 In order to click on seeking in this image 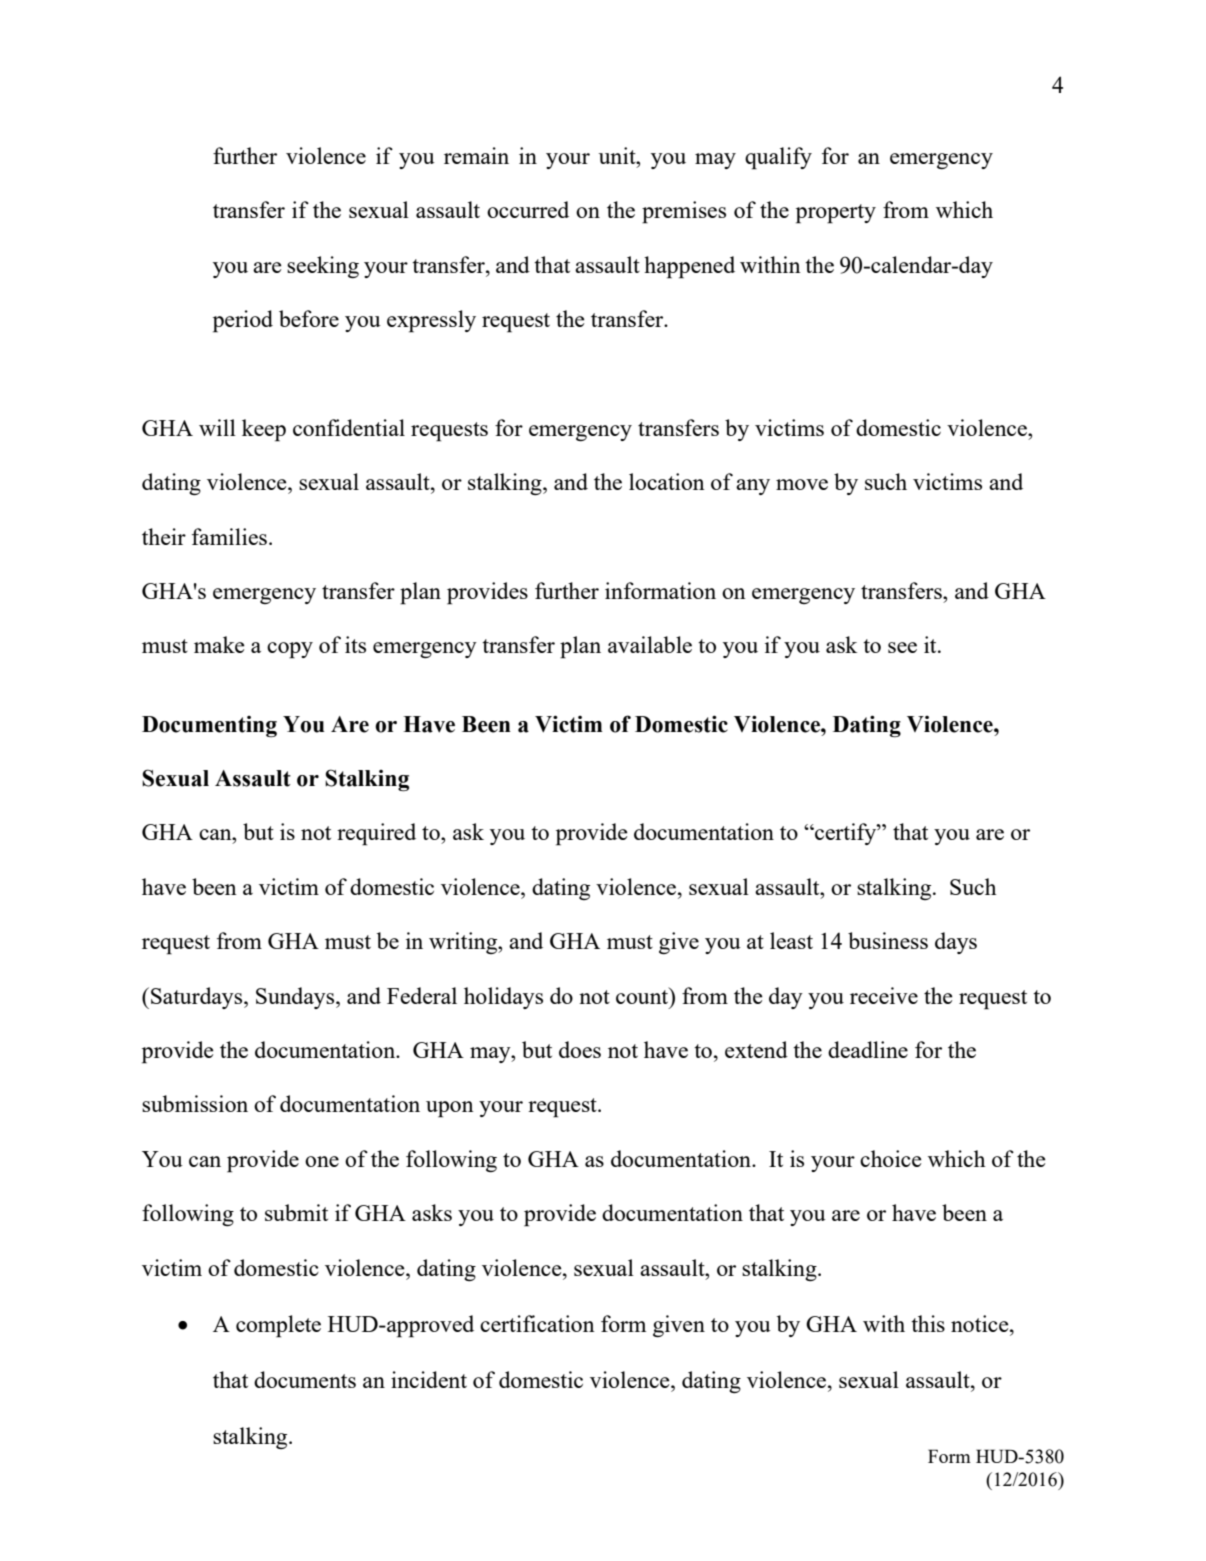, I will do `click(323, 267)`.
